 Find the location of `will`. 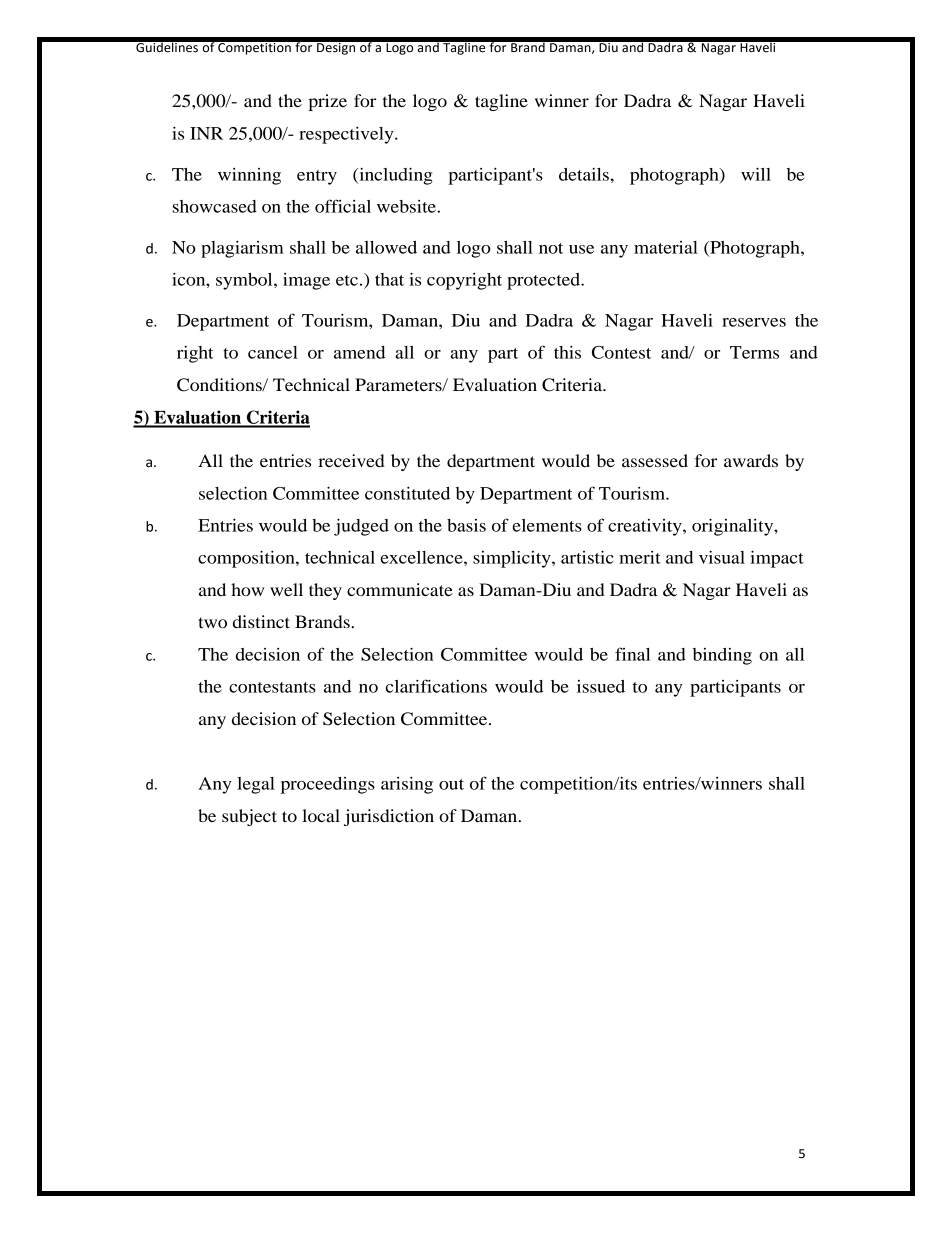

will is located at coordinates (756, 174).
